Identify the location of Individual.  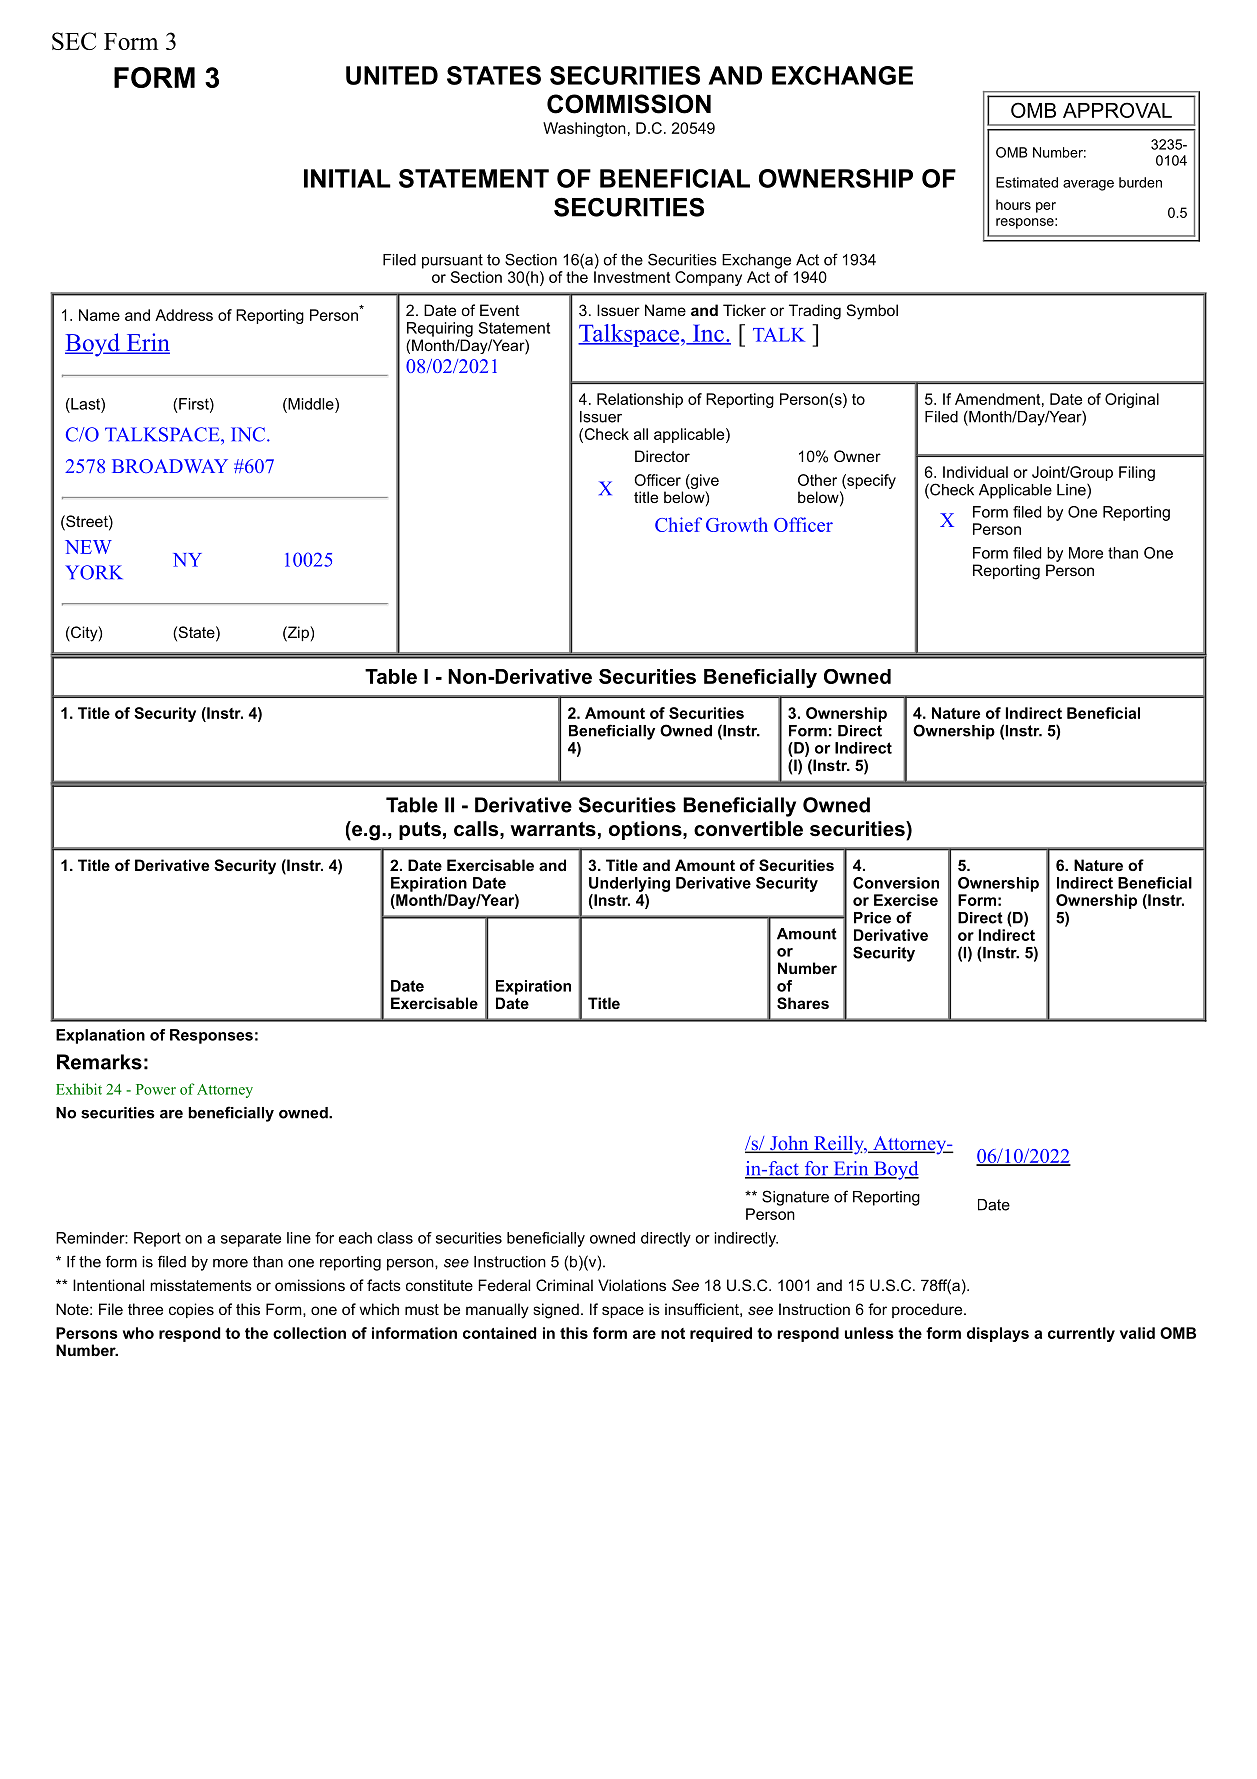
(975, 472).
